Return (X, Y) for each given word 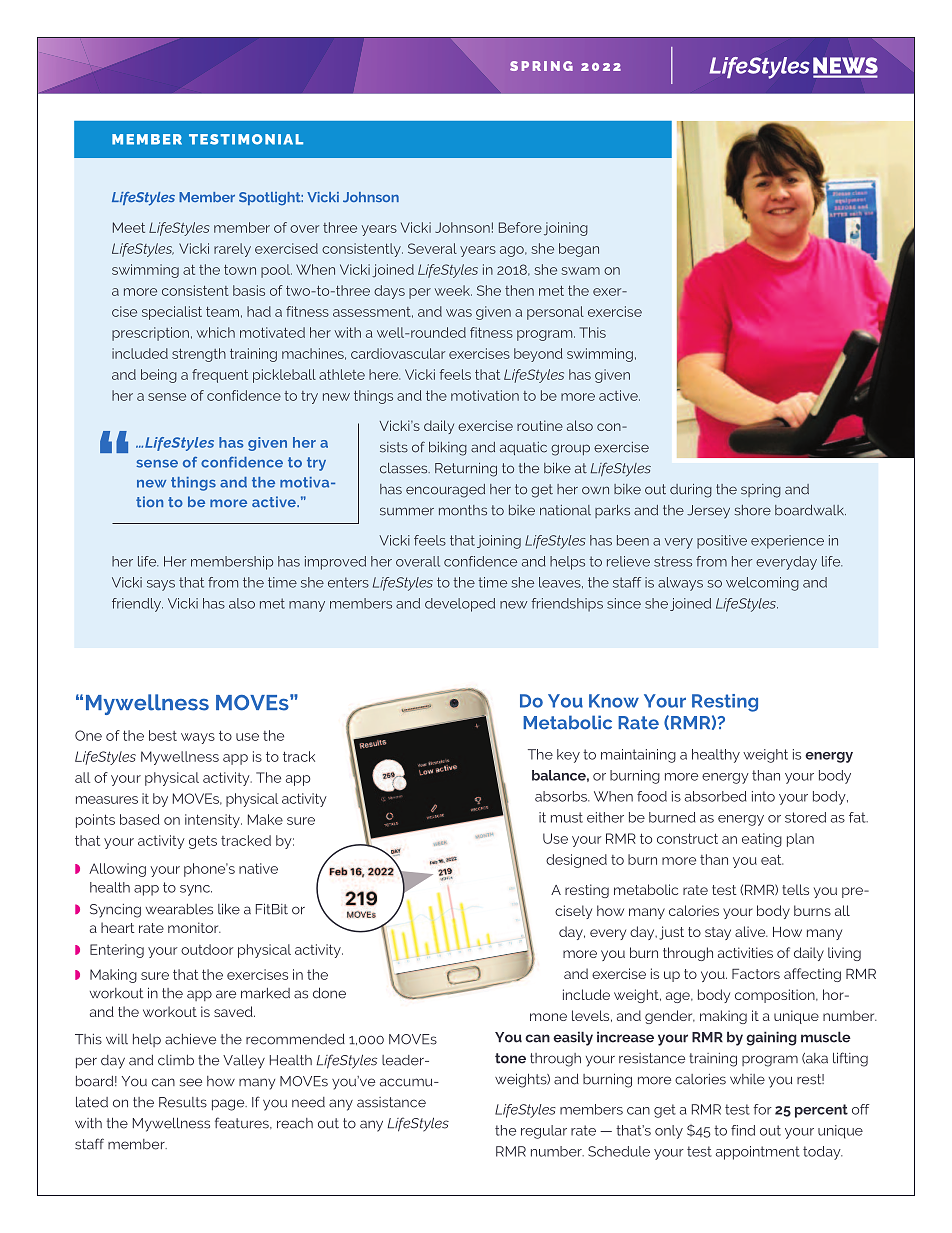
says (161, 585)
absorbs (562, 796)
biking (448, 449)
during (691, 491)
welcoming (762, 584)
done (329, 993)
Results (183, 1102)
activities (745, 952)
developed (460, 605)
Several (432, 248)
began (579, 250)
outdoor (207, 949)
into (763, 796)
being (159, 376)
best (163, 735)
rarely (232, 250)
